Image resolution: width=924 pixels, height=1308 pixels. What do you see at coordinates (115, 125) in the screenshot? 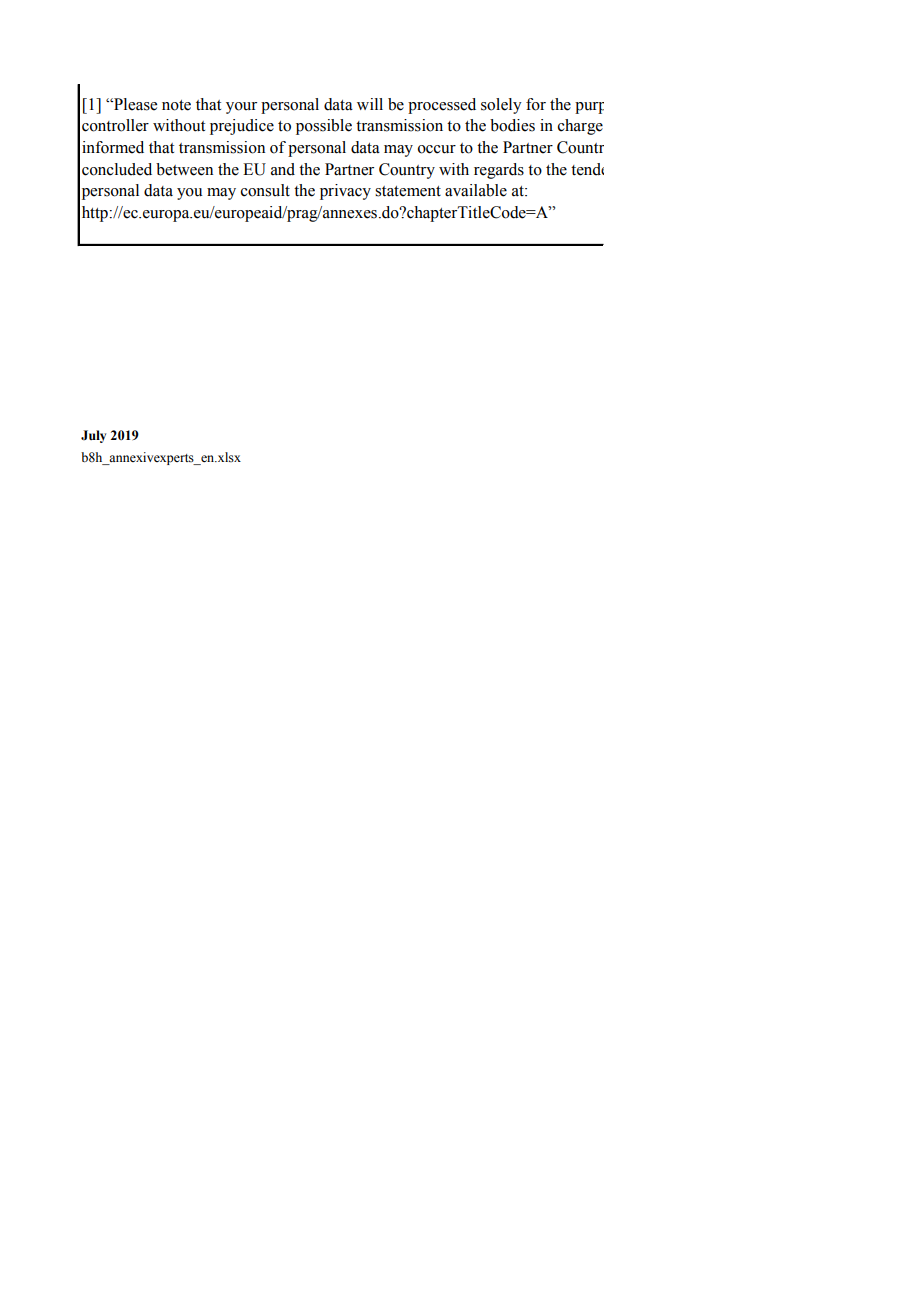
I see `controller` at bounding box center [115, 125].
